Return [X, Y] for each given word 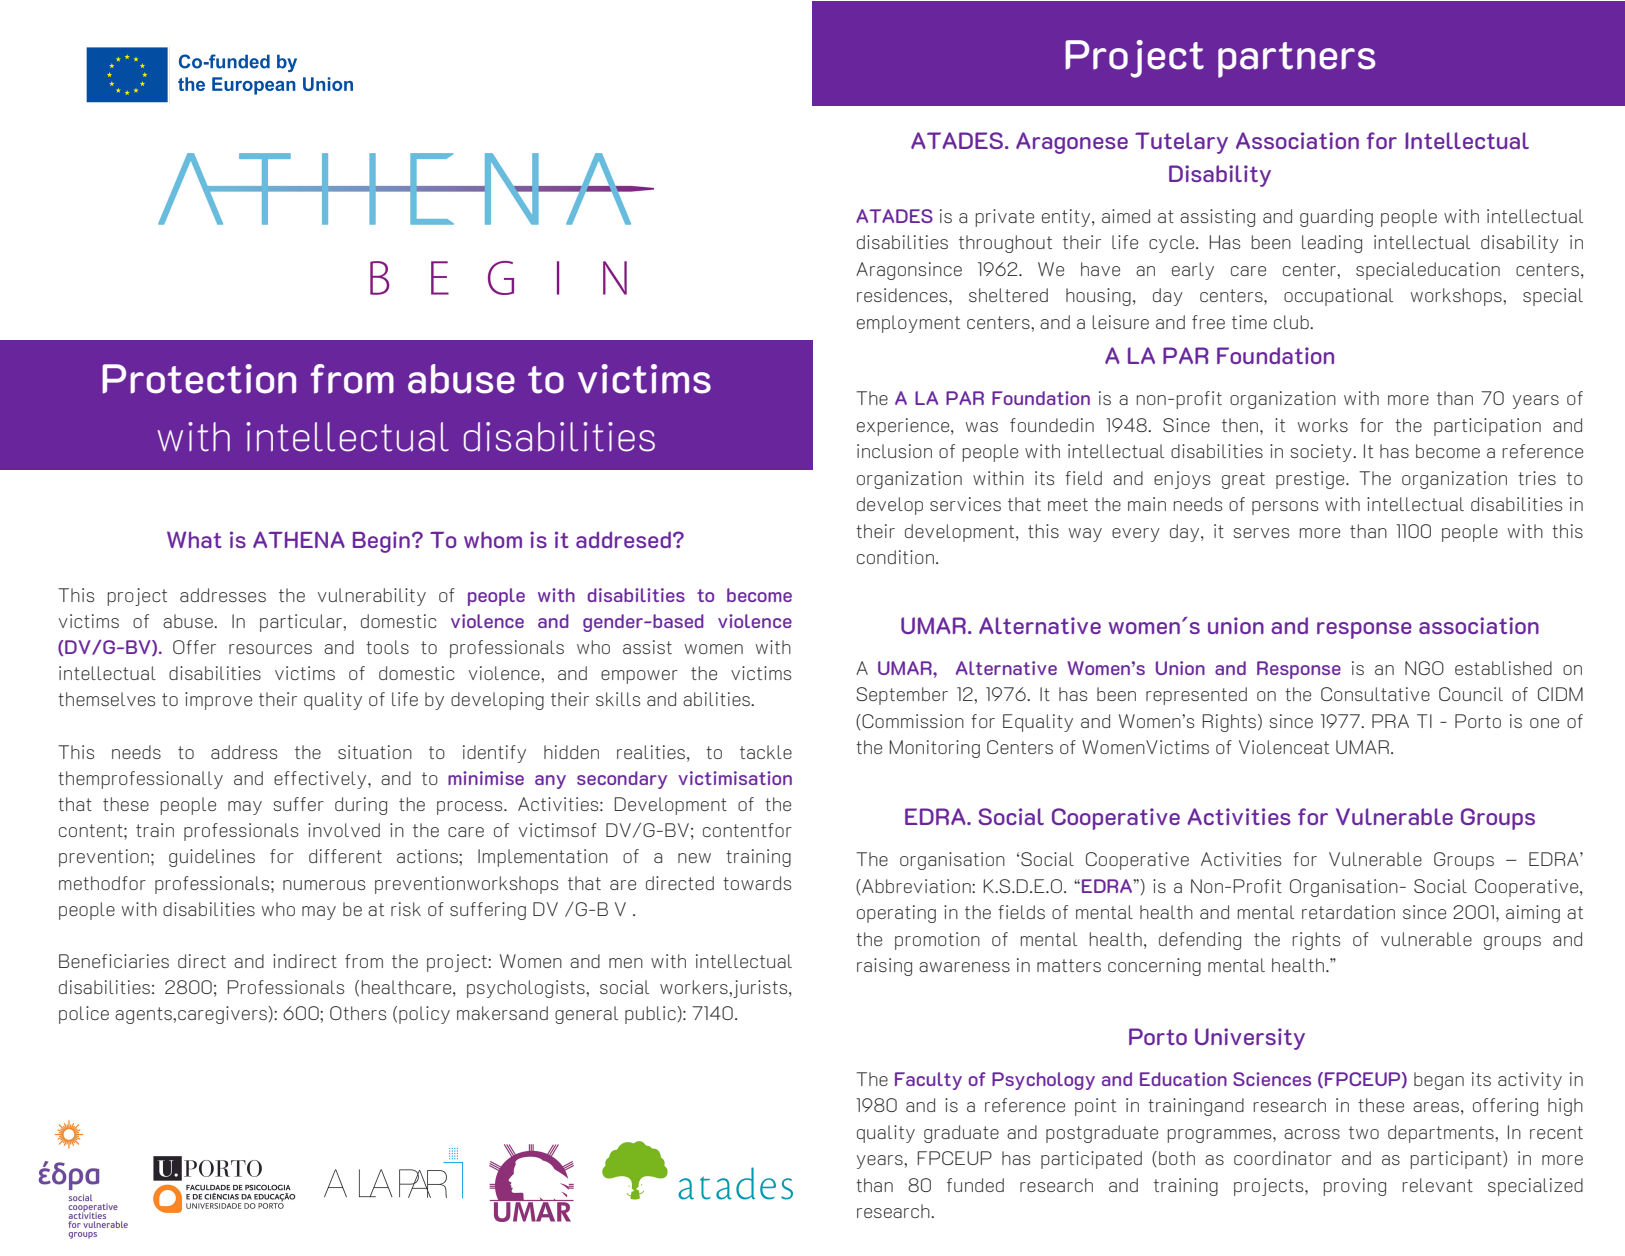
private [1005, 218]
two [1364, 1132]
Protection [199, 379]
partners [1297, 60]
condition [895, 557]
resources [270, 649]
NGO [1424, 668]
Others [358, 1013]
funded [975, 1185]
